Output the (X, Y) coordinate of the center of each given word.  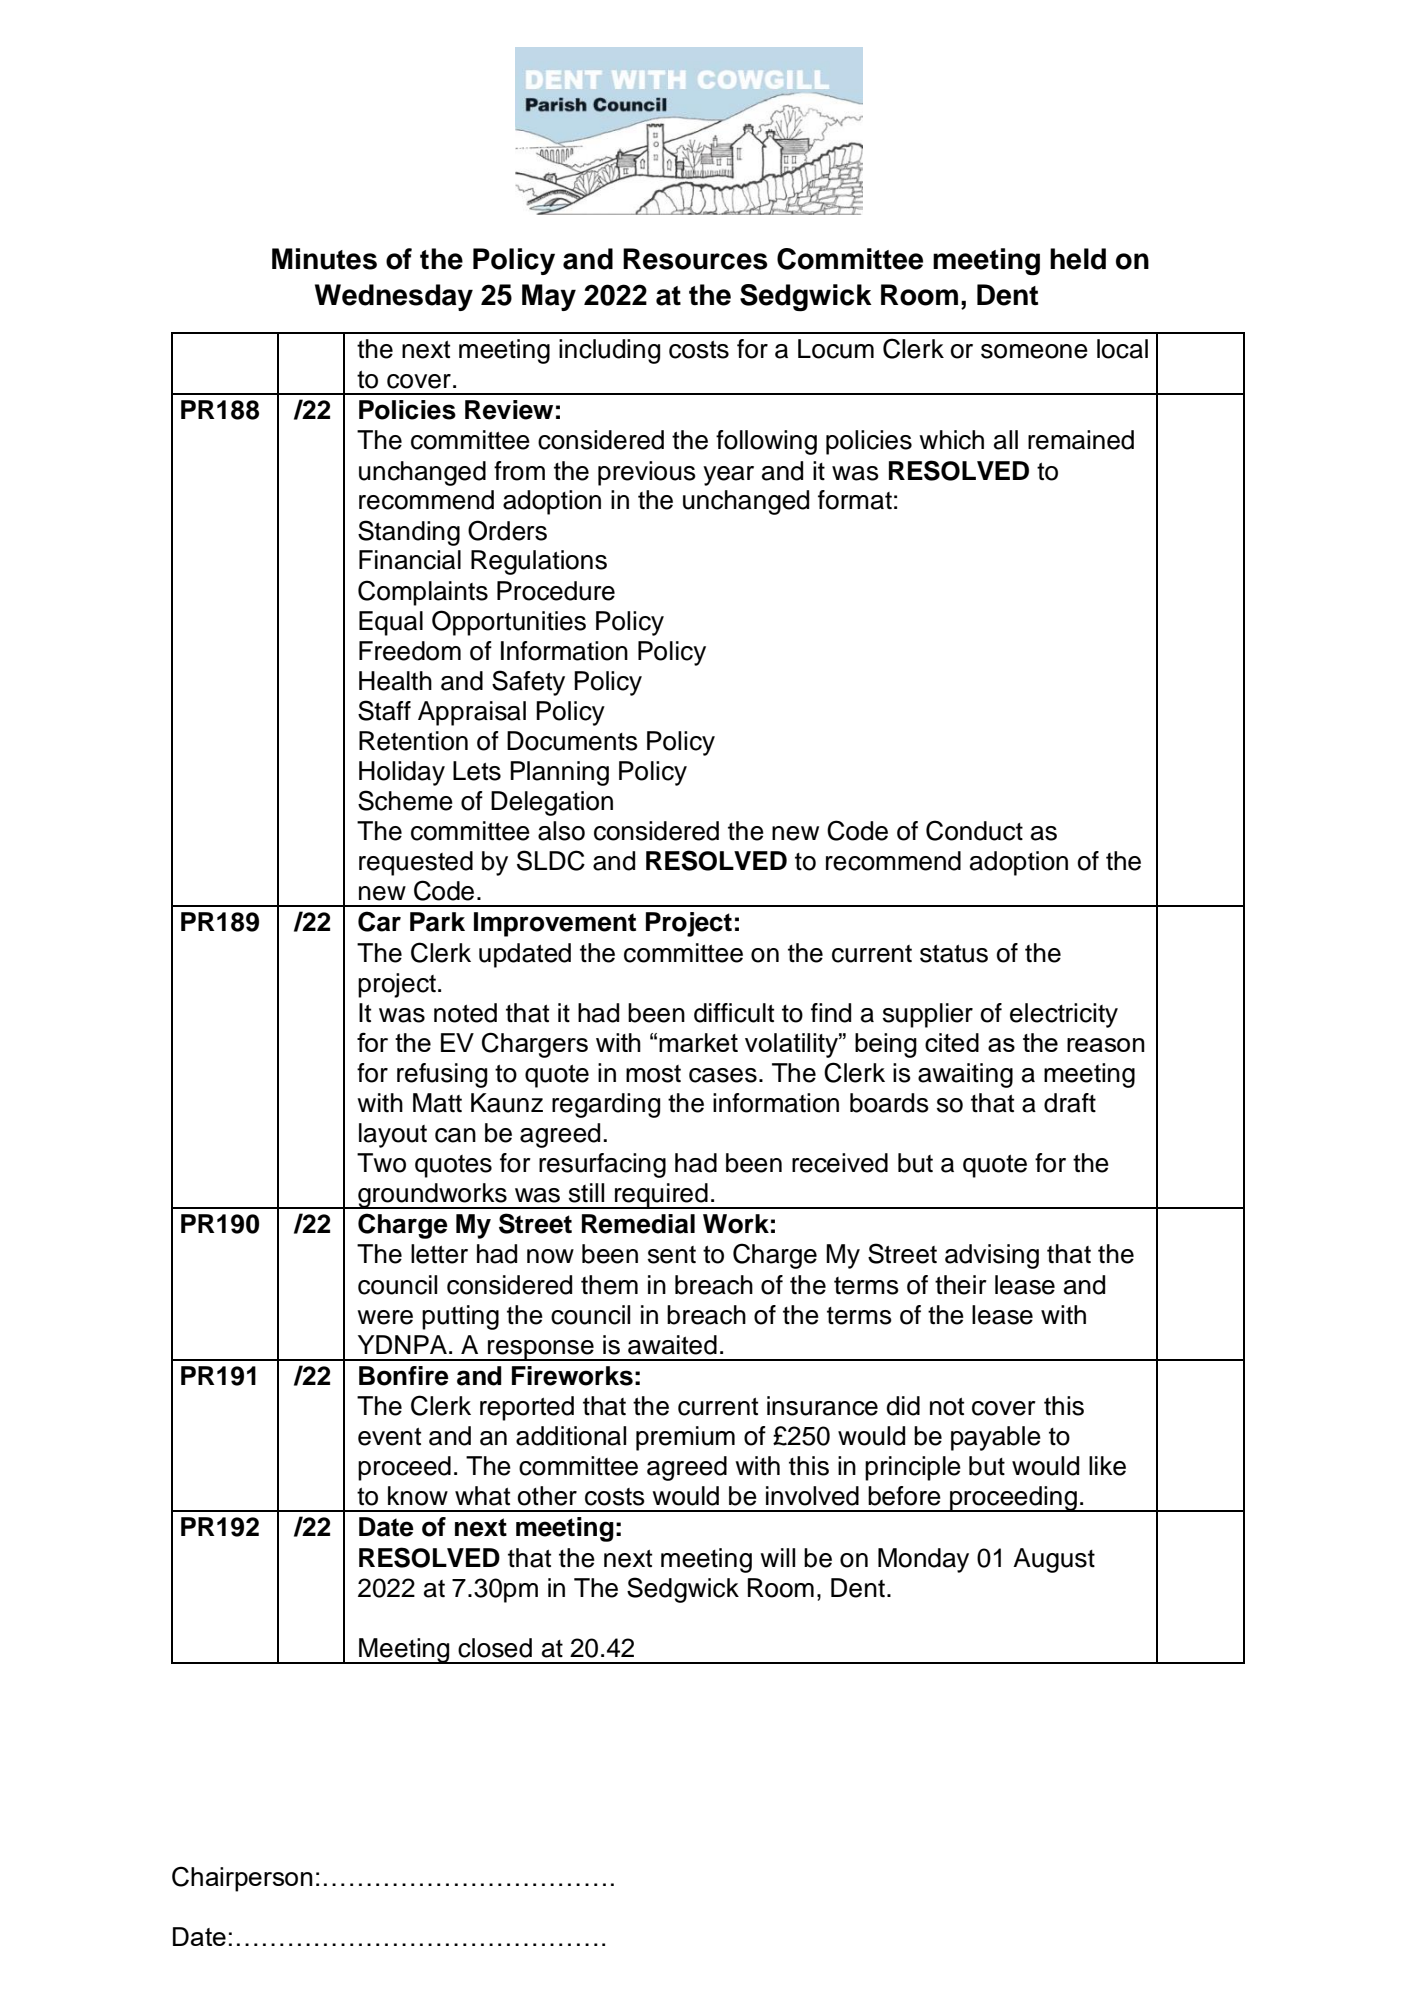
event (389, 1437)
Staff (384, 710)
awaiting (965, 1075)
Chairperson (242, 1879)
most (653, 1074)
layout (393, 1135)
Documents (572, 741)
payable (996, 1438)
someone (1034, 351)
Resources (695, 259)
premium (685, 1438)
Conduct (974, 830)
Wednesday (394, 297)
